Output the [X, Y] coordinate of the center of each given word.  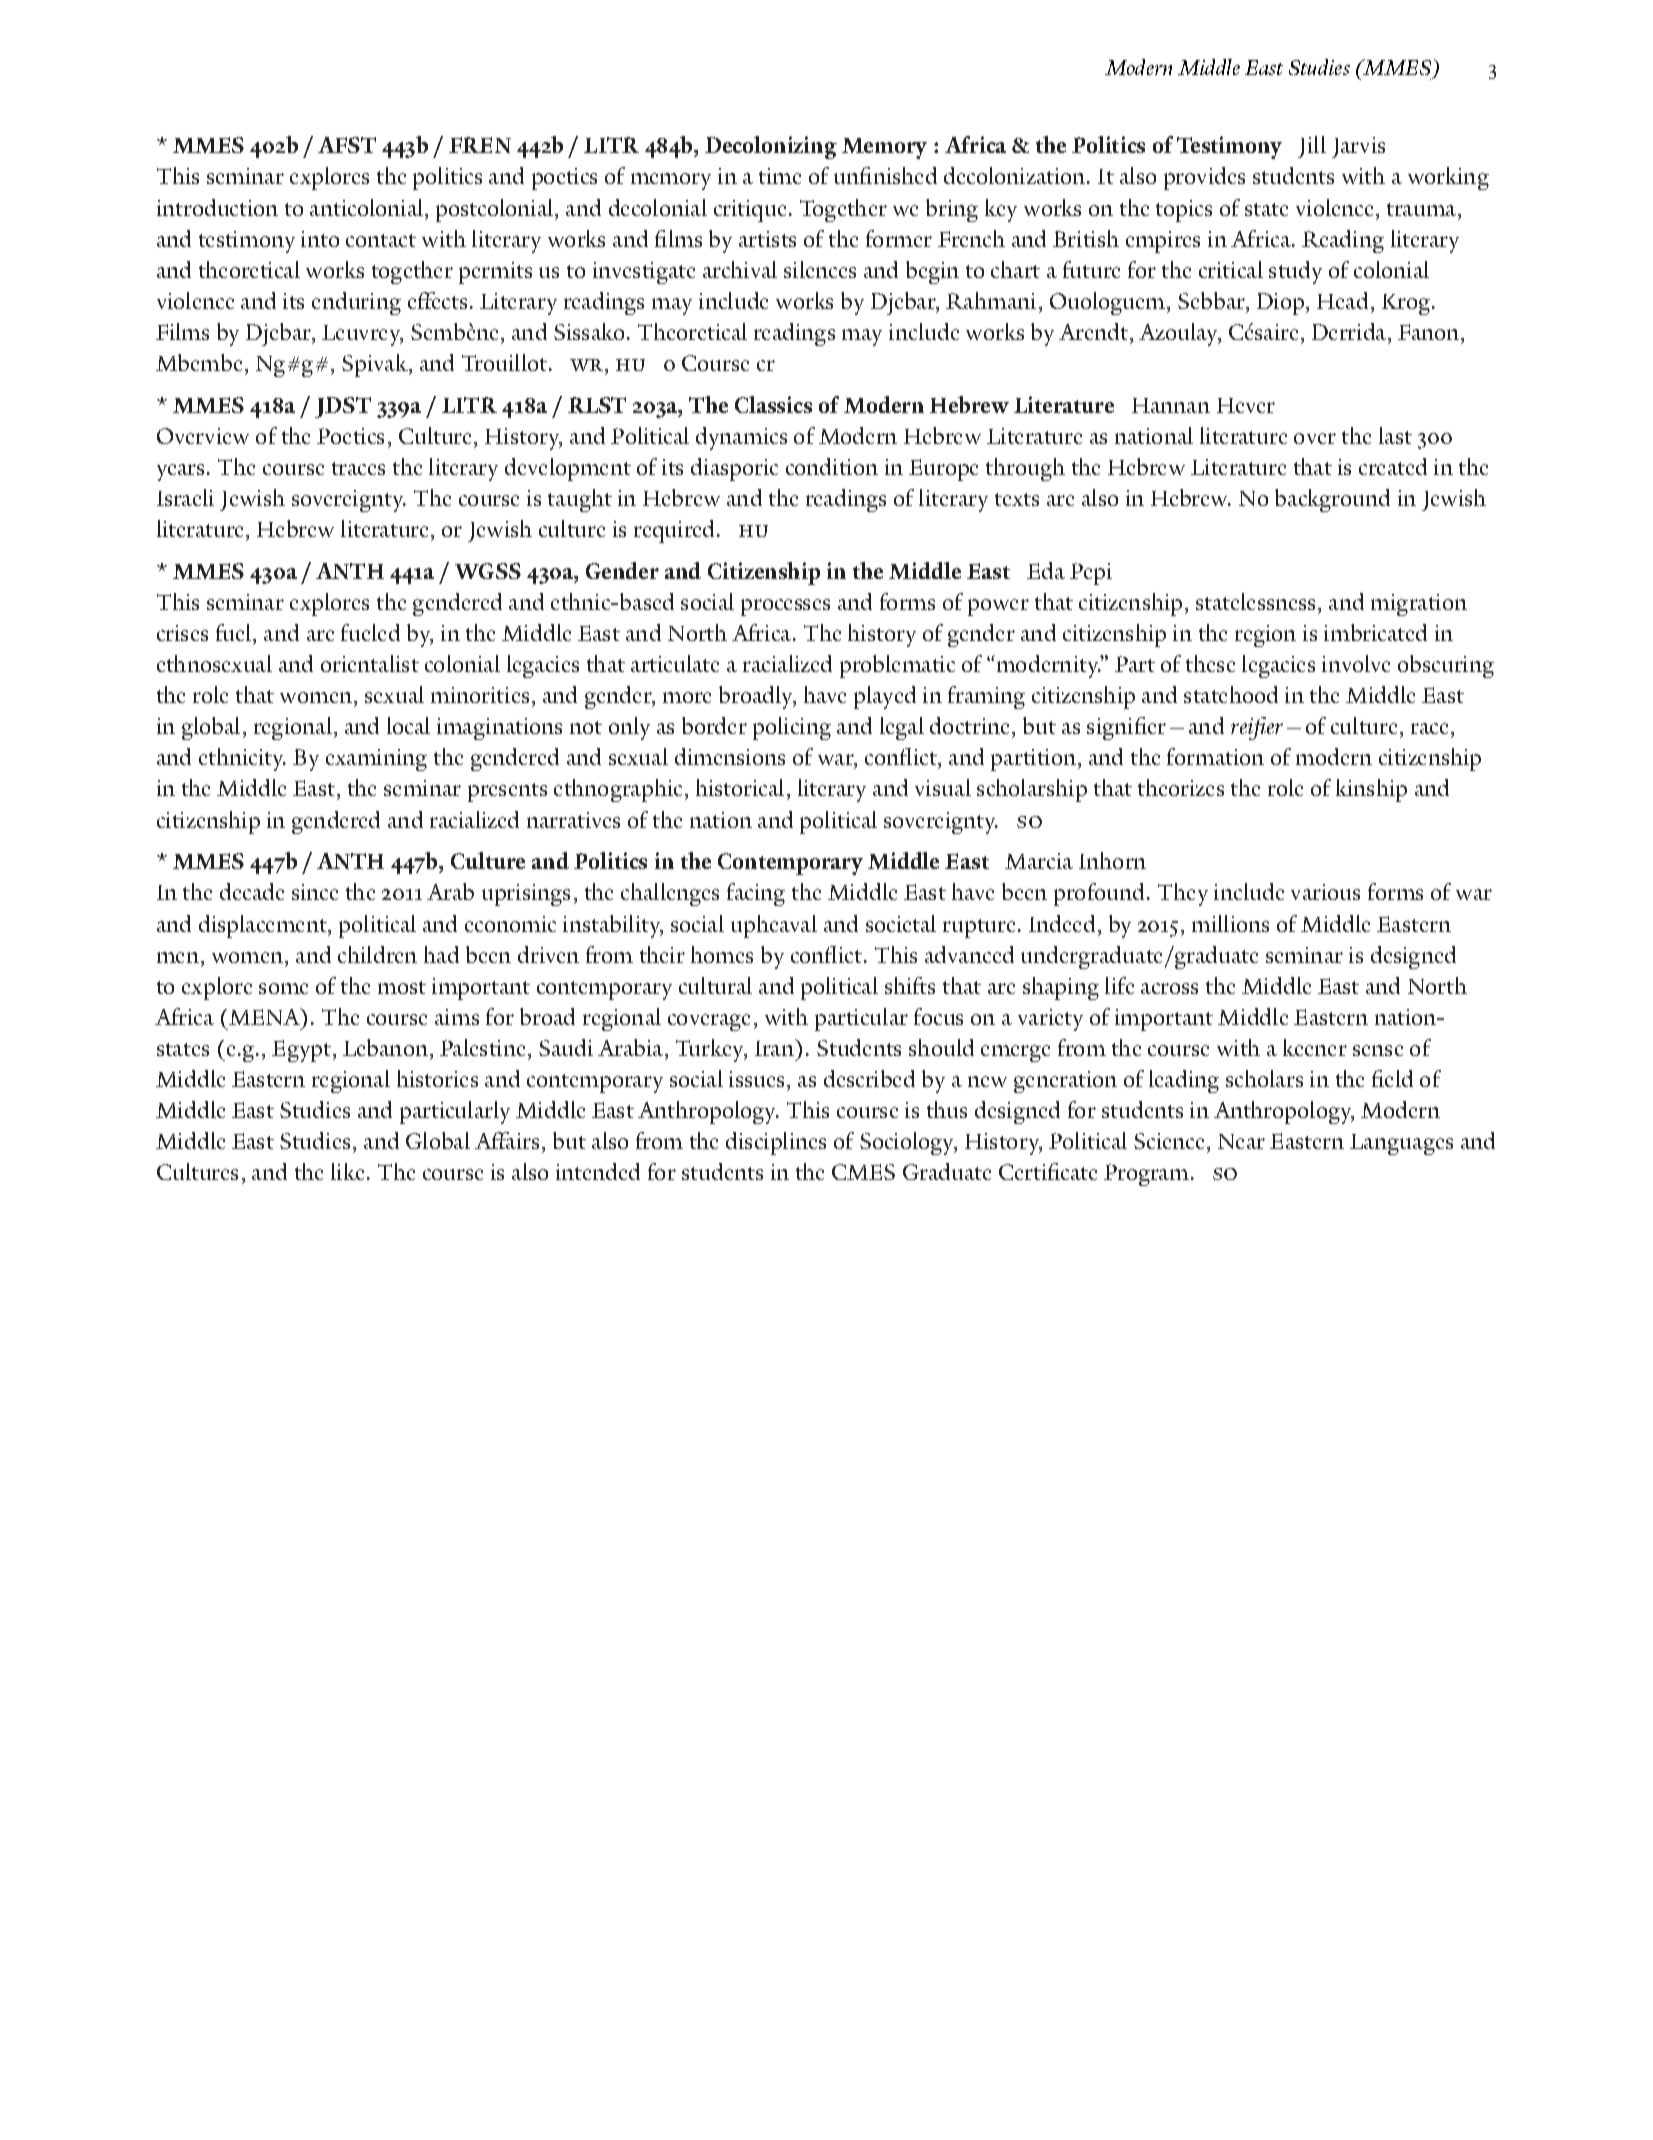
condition [832, 466]
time [780, 176]
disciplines [776, 1143]
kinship [1371, 790]
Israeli [185, 497]
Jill [1312, 147]
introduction [217, 207]
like [347, 1171]
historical [740, 787]
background [1332, 500]
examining [376, 760]
